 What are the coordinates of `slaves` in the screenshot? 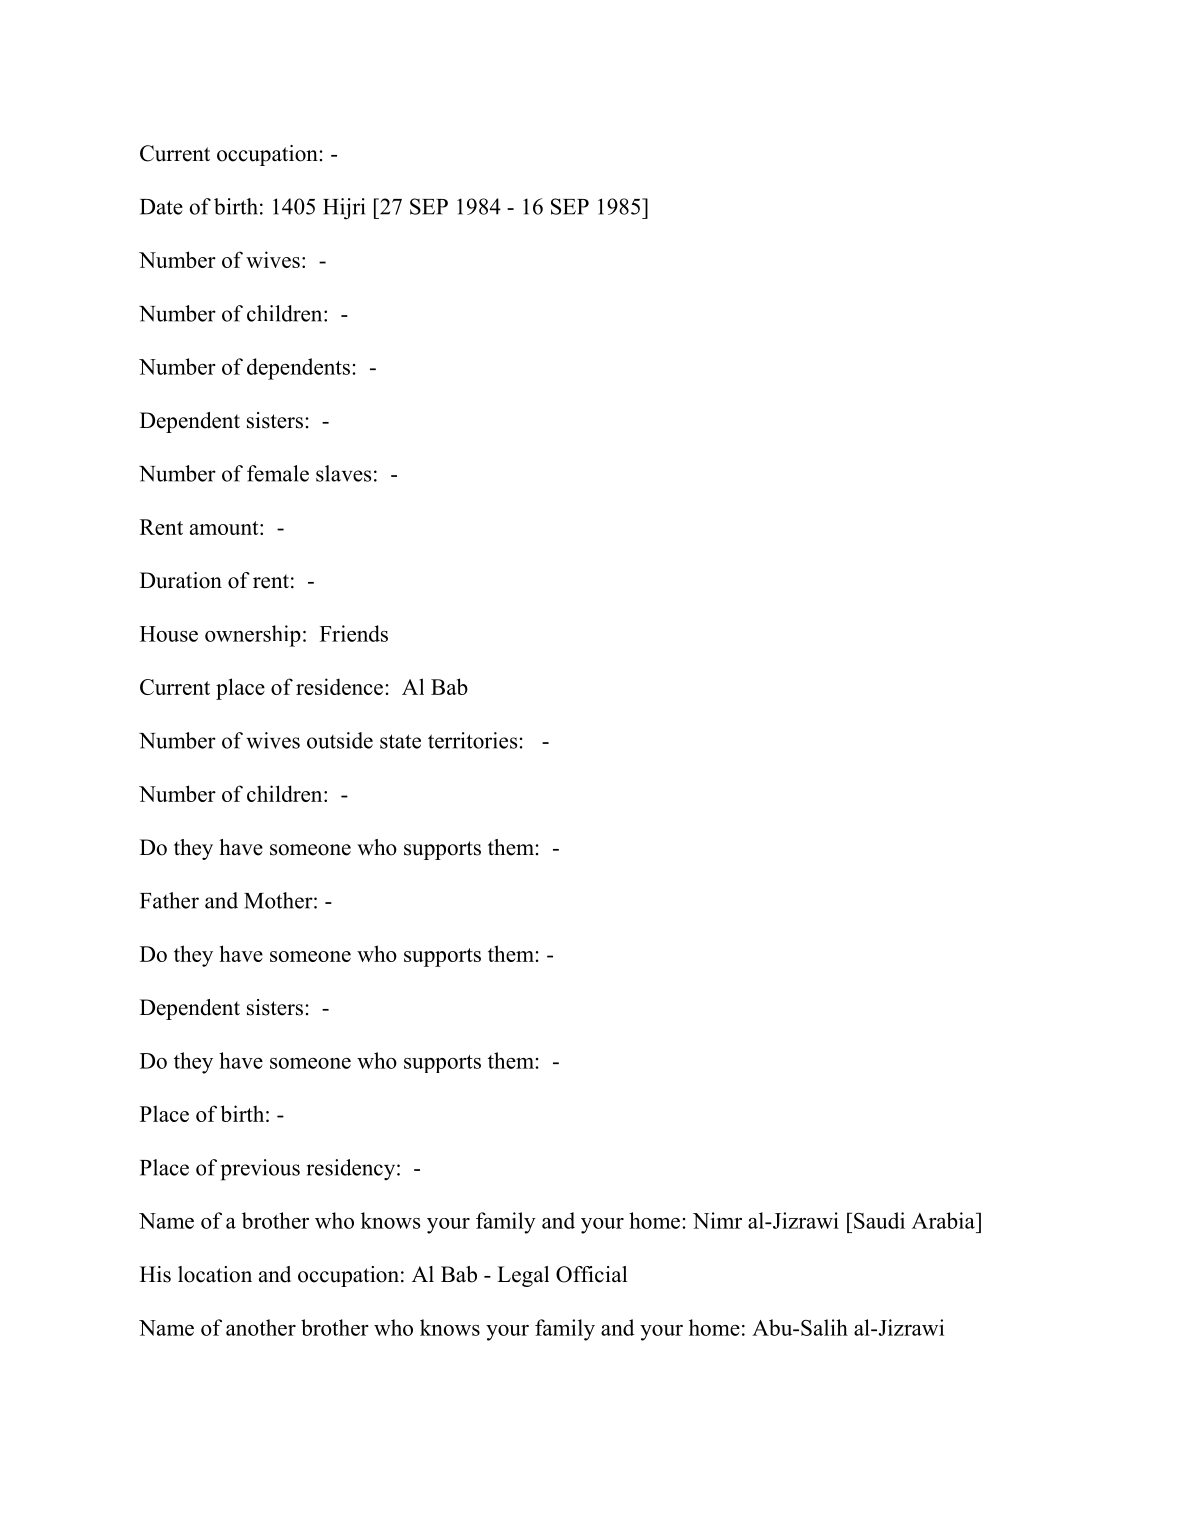 It's located at (343, 473).
